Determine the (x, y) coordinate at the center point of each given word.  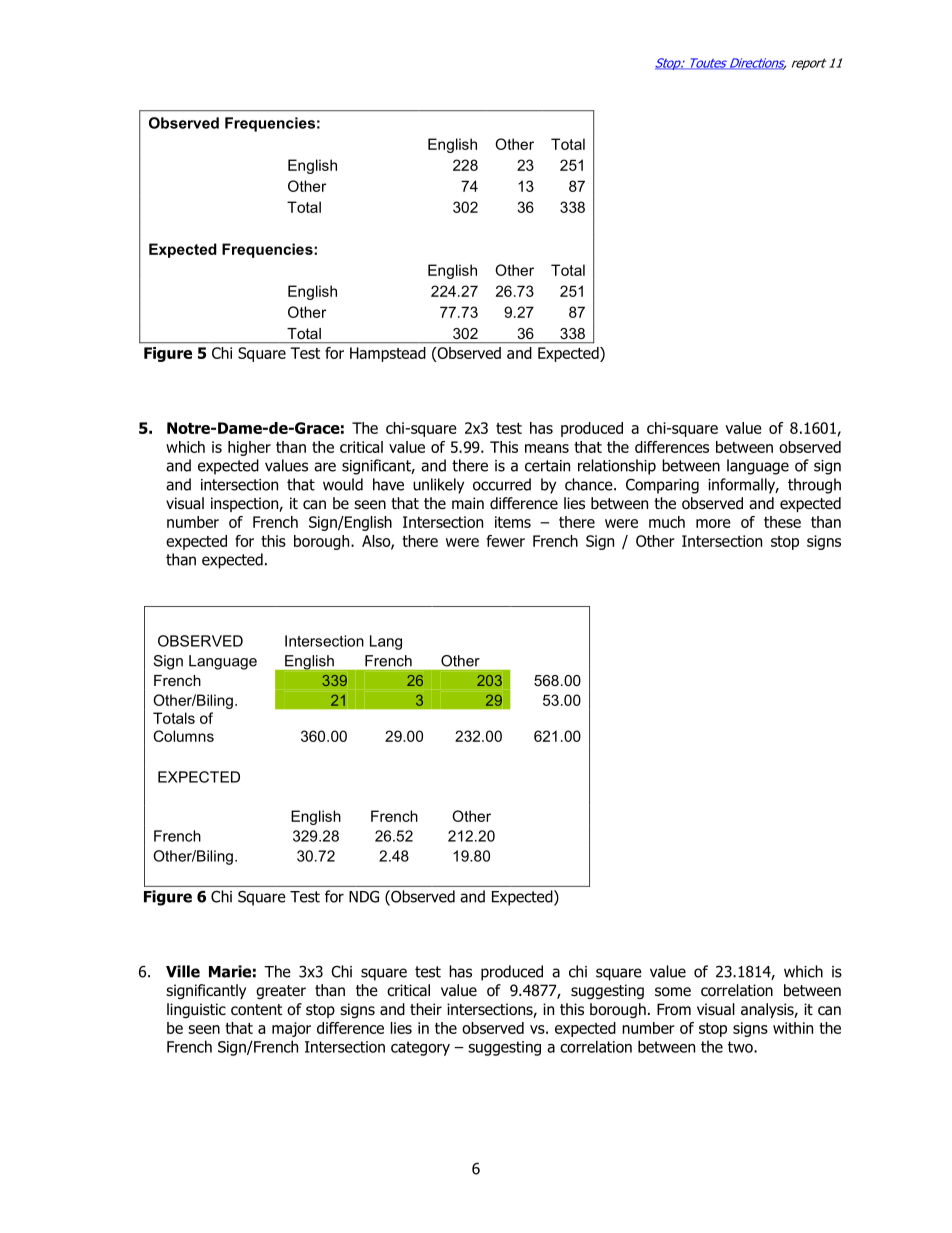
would (343, 484)
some (673, 992)
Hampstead (387, 354)
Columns (183, 736)
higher (249, 448)
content (256, 1010)
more (713, 523)
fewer (505, 541)
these (782, 522)
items (513, 522)
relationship (617, 467)
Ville (183, 971)
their (426, 1009)
